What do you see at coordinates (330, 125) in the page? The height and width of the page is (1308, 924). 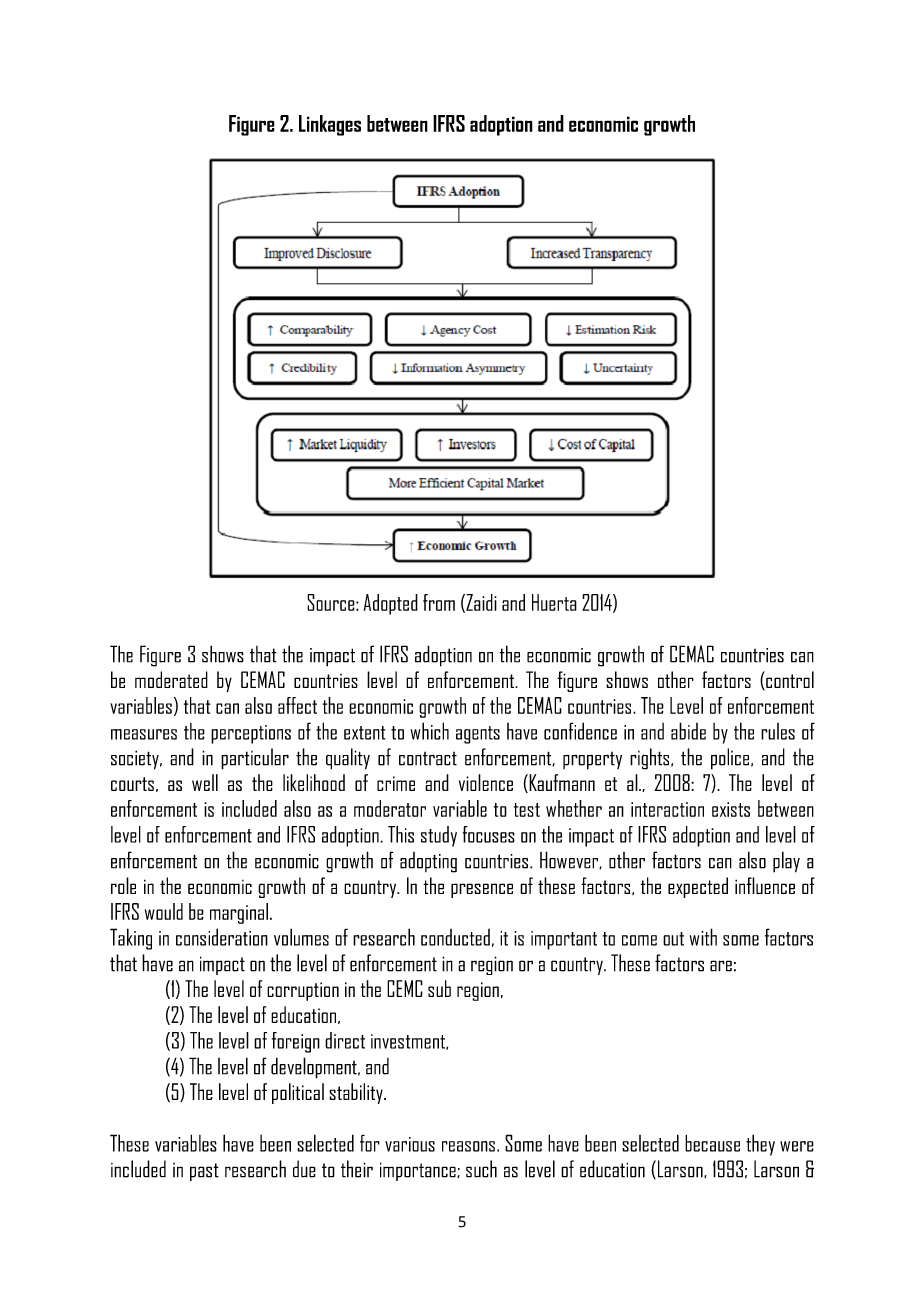 I see `Linkages` at bounding box center [330, 125].
